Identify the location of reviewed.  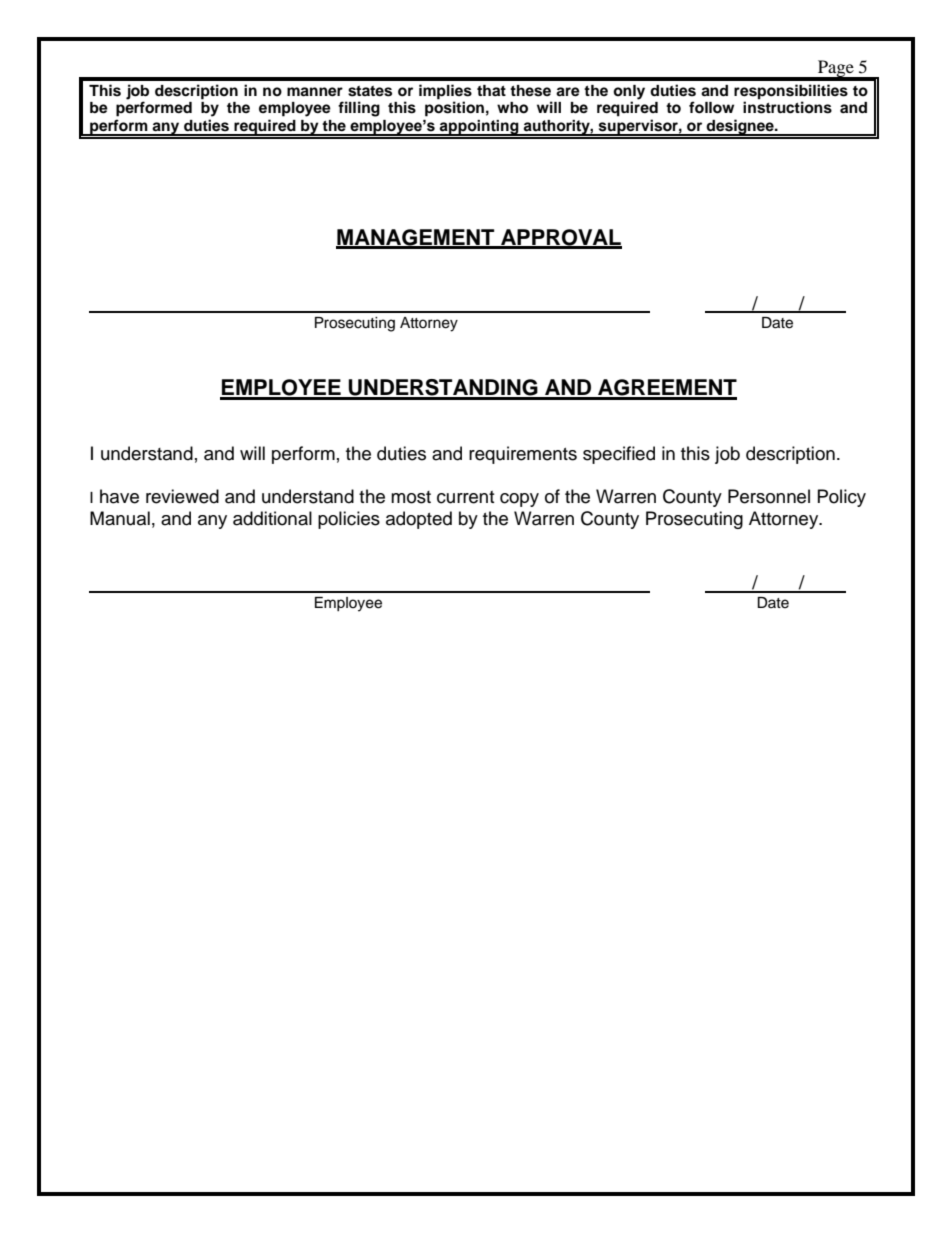
(182, 496).
